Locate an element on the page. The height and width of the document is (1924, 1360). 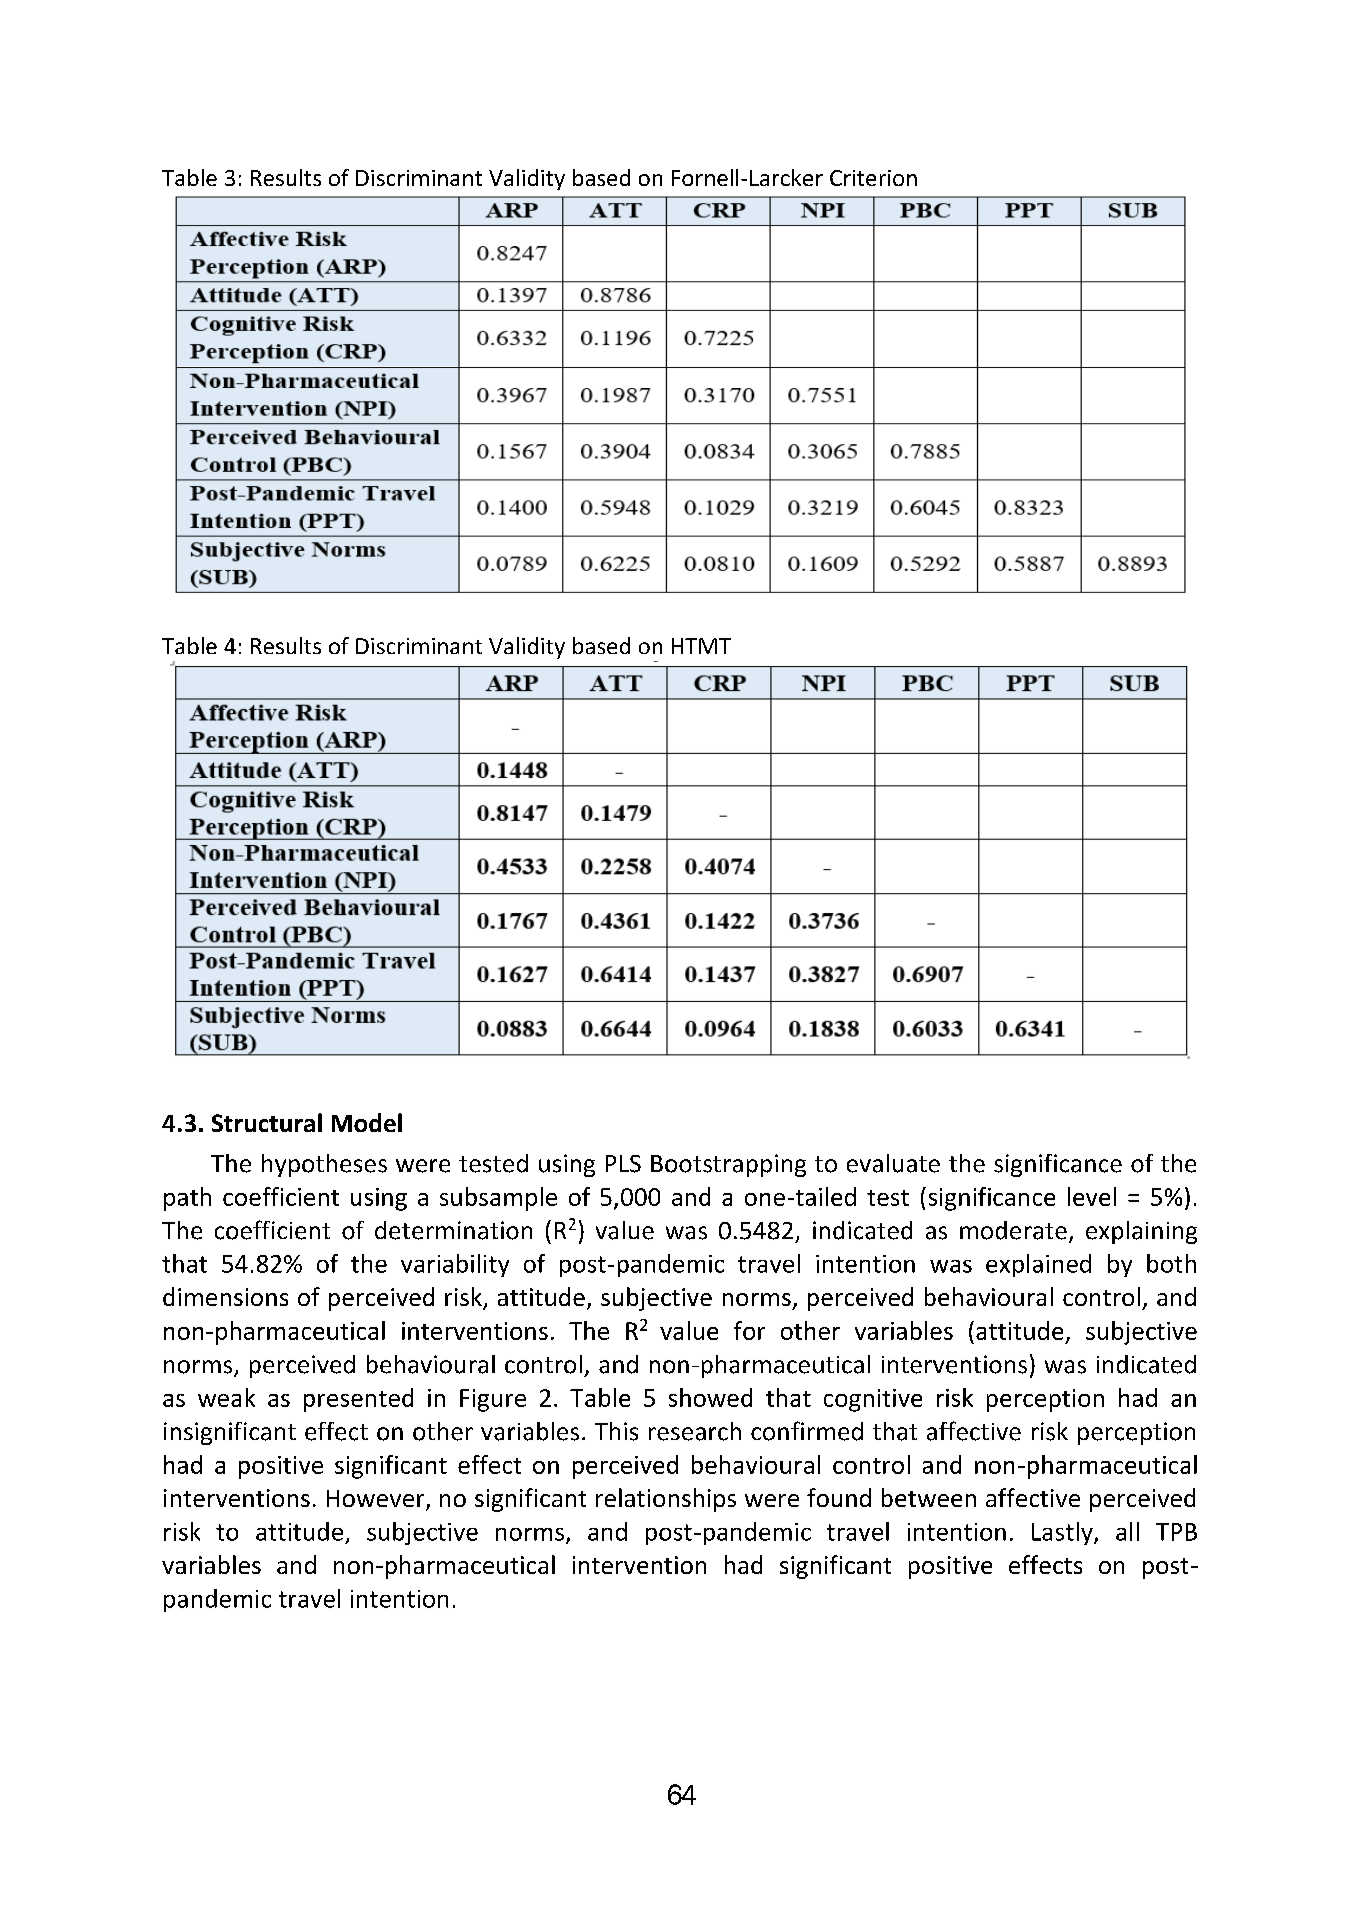
Criterion is located at coordinates (873, 178).
